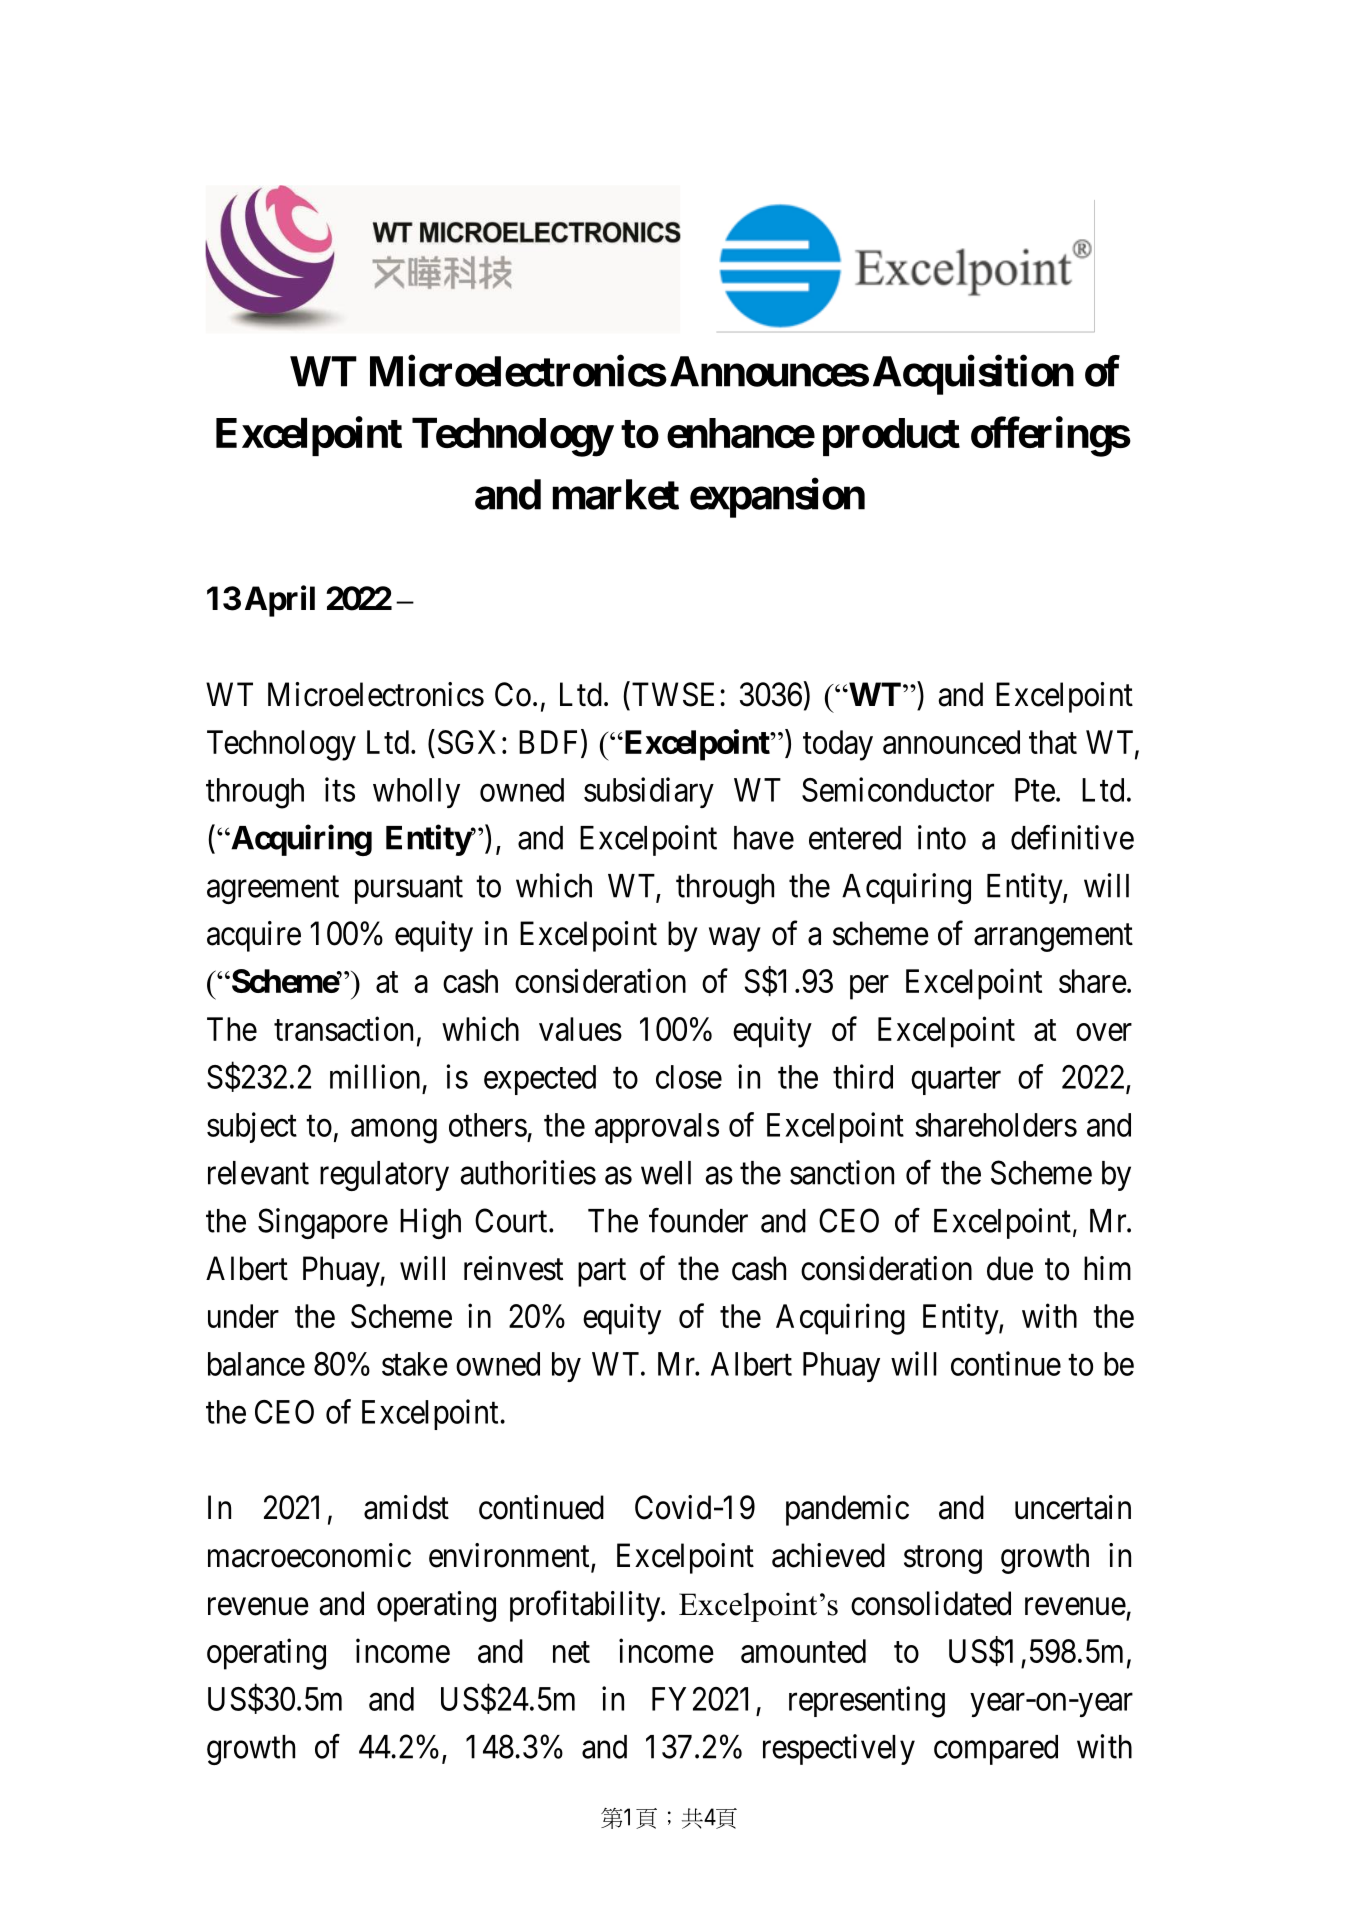 The image size is (1362, 1926). Describe the element at coordinates (409, 890) in the document. I see `pursuant` at that location.
